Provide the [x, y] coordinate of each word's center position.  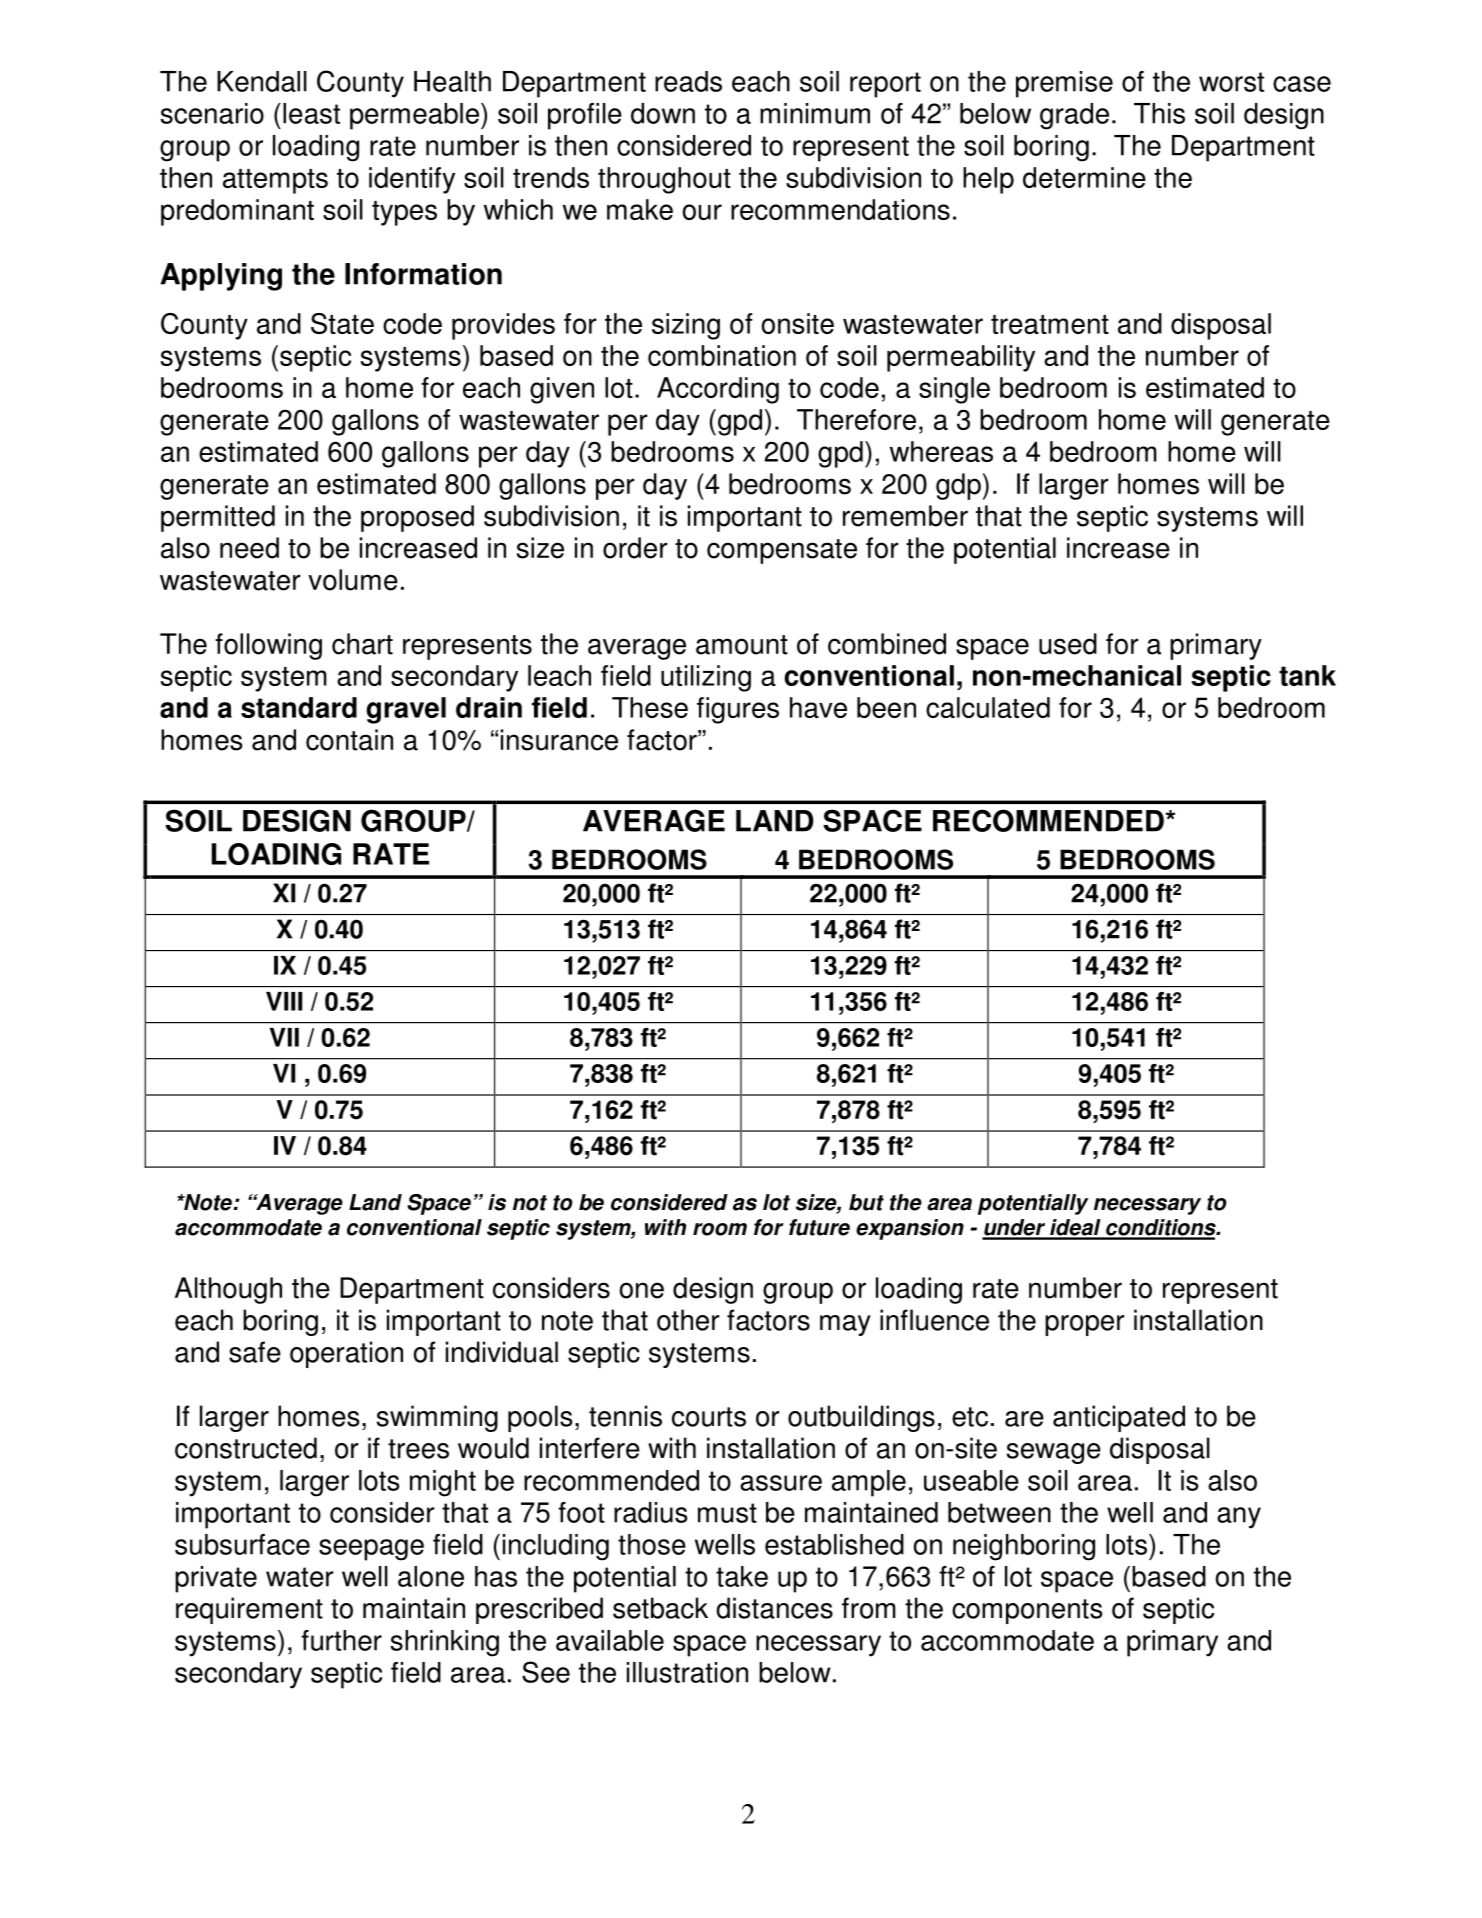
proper [1084, 1325]
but [866, 1202]
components [1027, 1611]
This [1159, 113]
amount [742, 645]
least [311, 113]
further [341, 1640]
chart [362, 644]
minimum [815, 113]
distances [774, 1608]
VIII [284, 1001]
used [1068, 644]
